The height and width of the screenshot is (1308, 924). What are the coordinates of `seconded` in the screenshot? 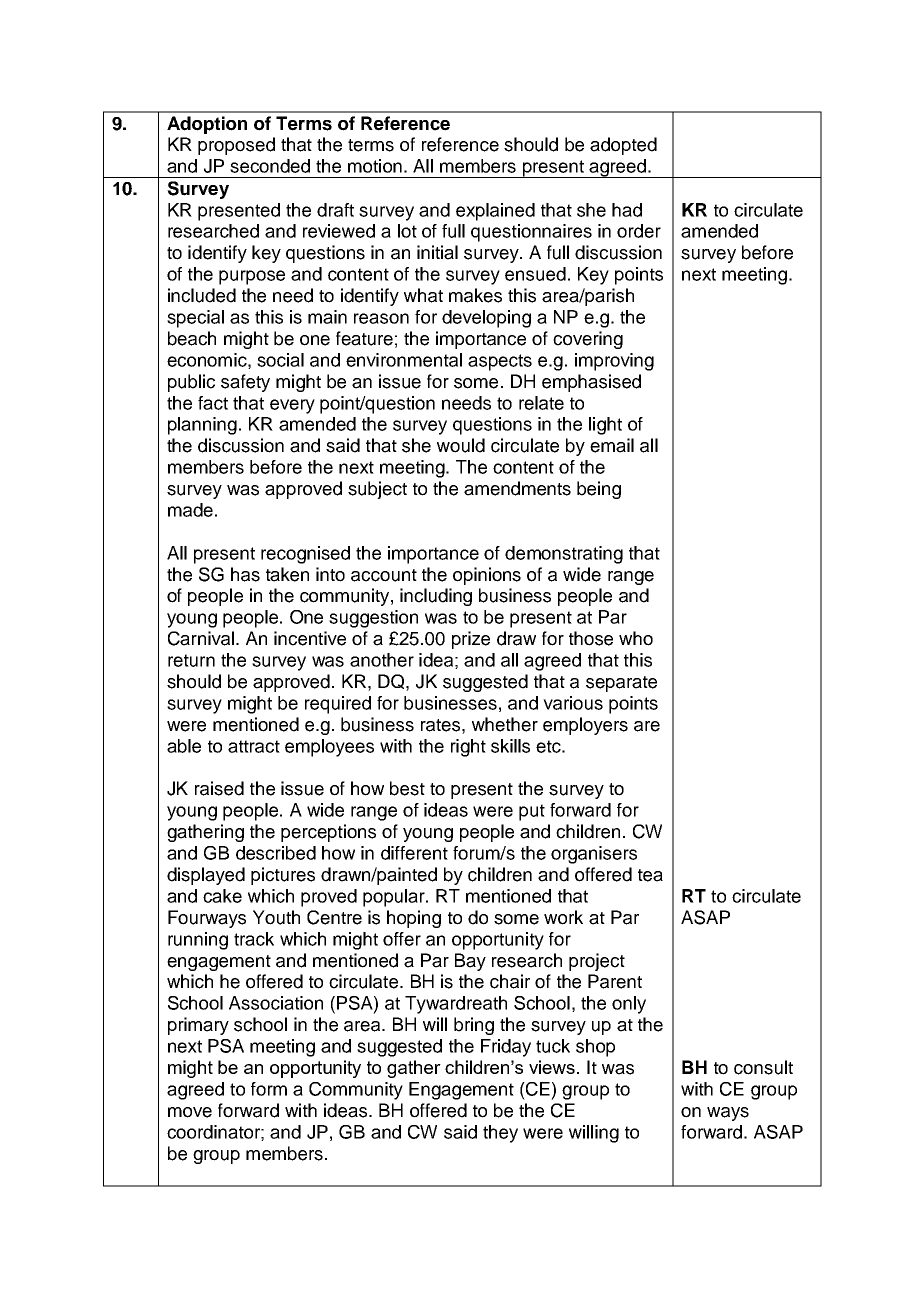 It's located at (270, 166).
